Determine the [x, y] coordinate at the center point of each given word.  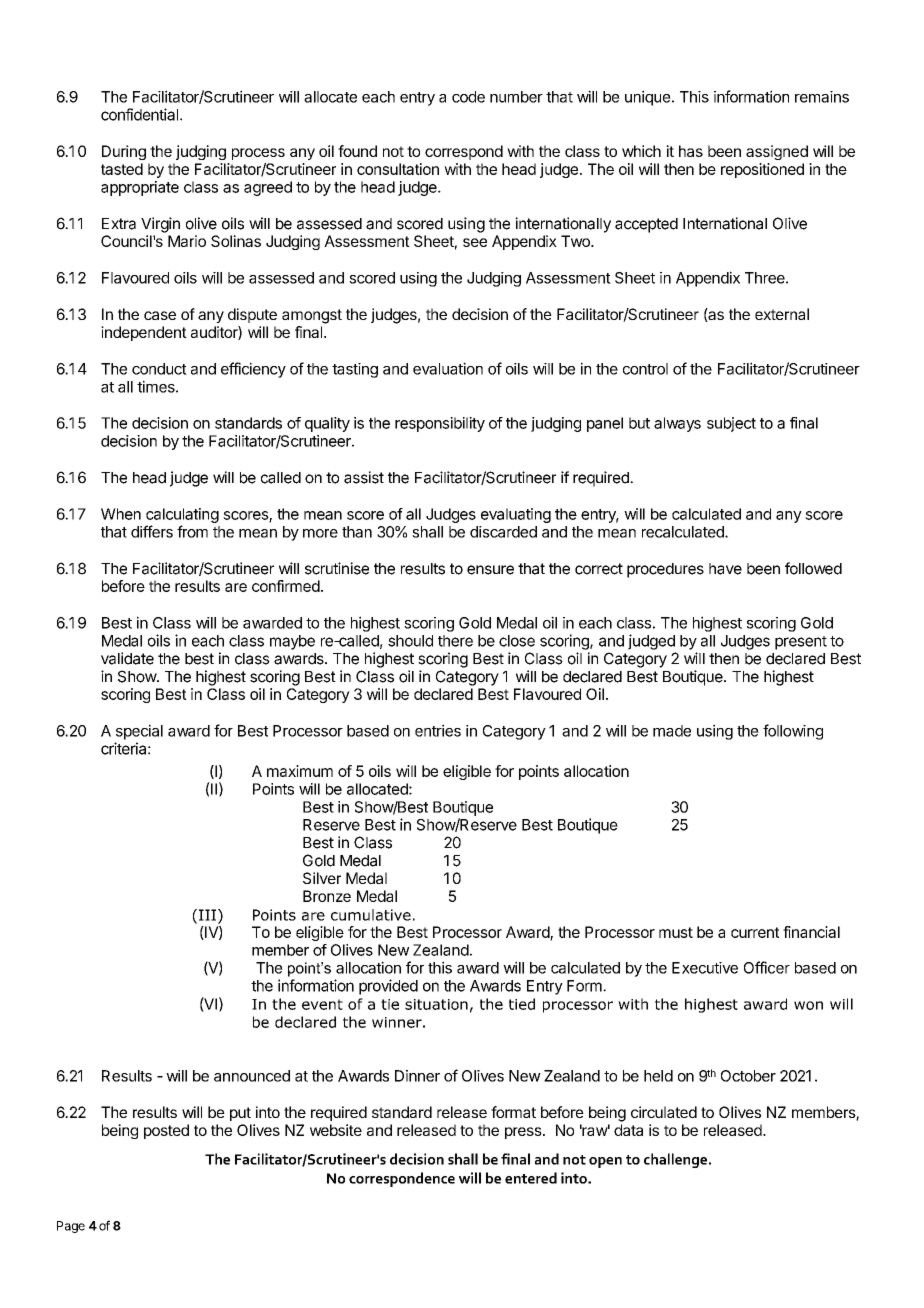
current [755, 932]
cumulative [371, 915]
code [468, 97]
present [801, 643]
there [455, 641]
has [691, 151]
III [207, 915]
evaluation [448, 368]
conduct [159, 369]
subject [731, 424]
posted [166, 1131]
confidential [139, 114]
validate [127, 658]
